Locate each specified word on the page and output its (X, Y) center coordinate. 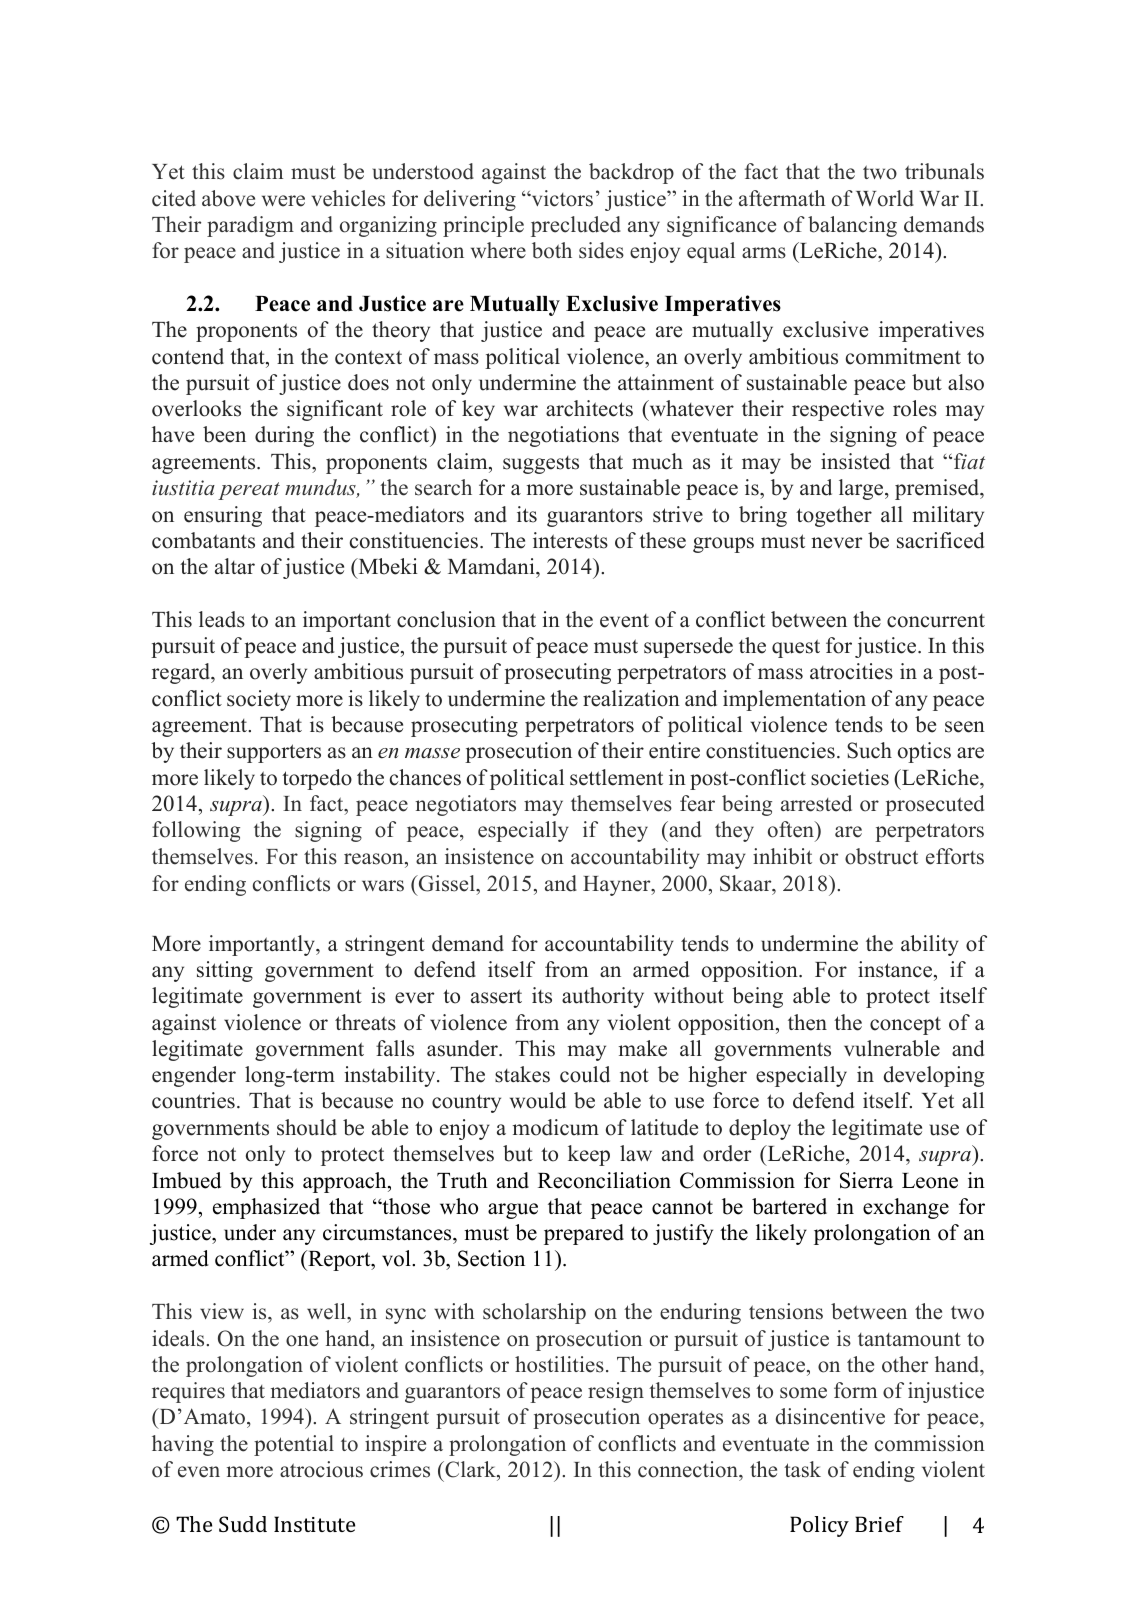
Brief (879, 1524)
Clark (470, 1469)
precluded (576, 226)
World (885, 198)
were (283, 201)
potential (294, 1445)
